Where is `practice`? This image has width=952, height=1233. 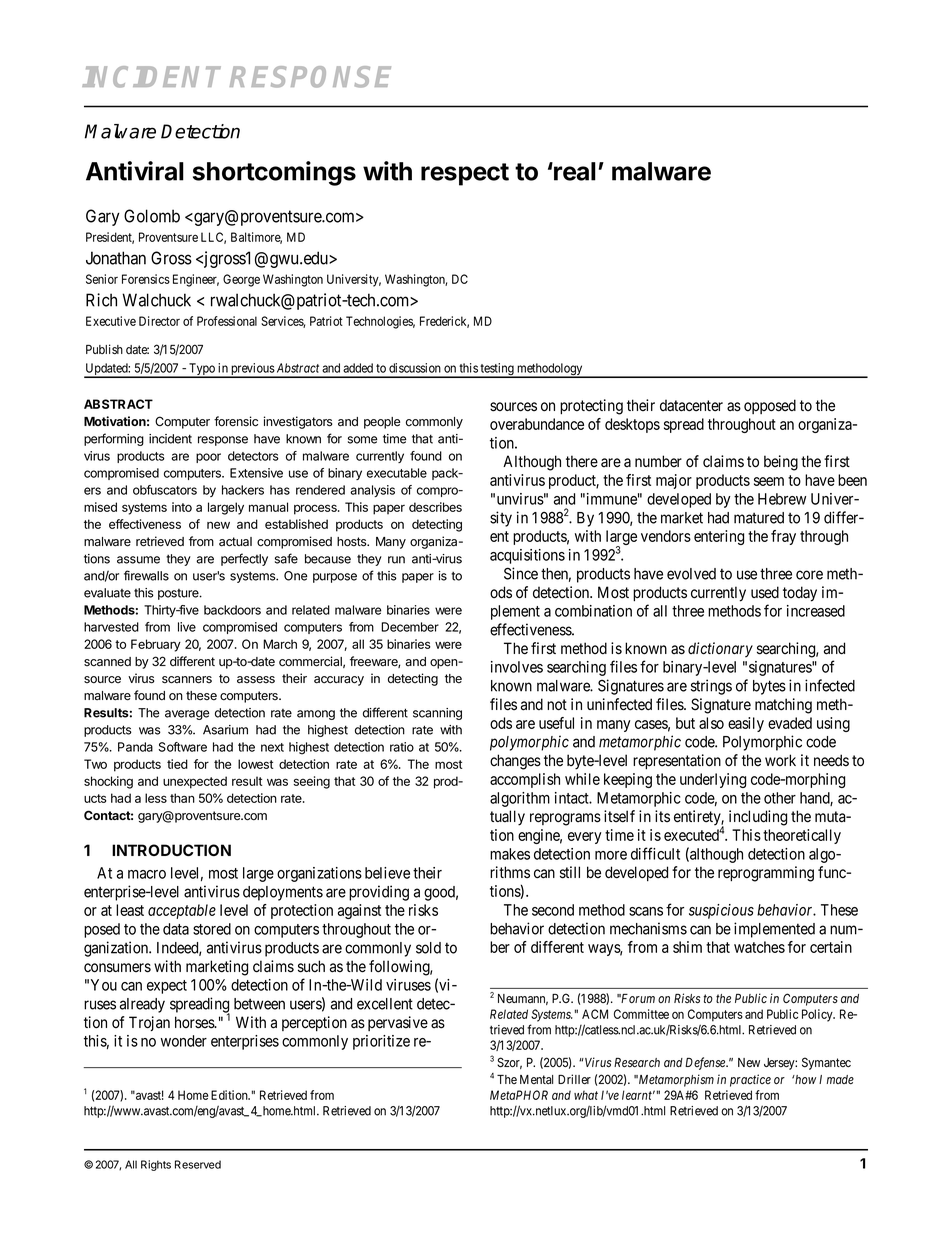 practice is located at coordinates (750, 1080).
